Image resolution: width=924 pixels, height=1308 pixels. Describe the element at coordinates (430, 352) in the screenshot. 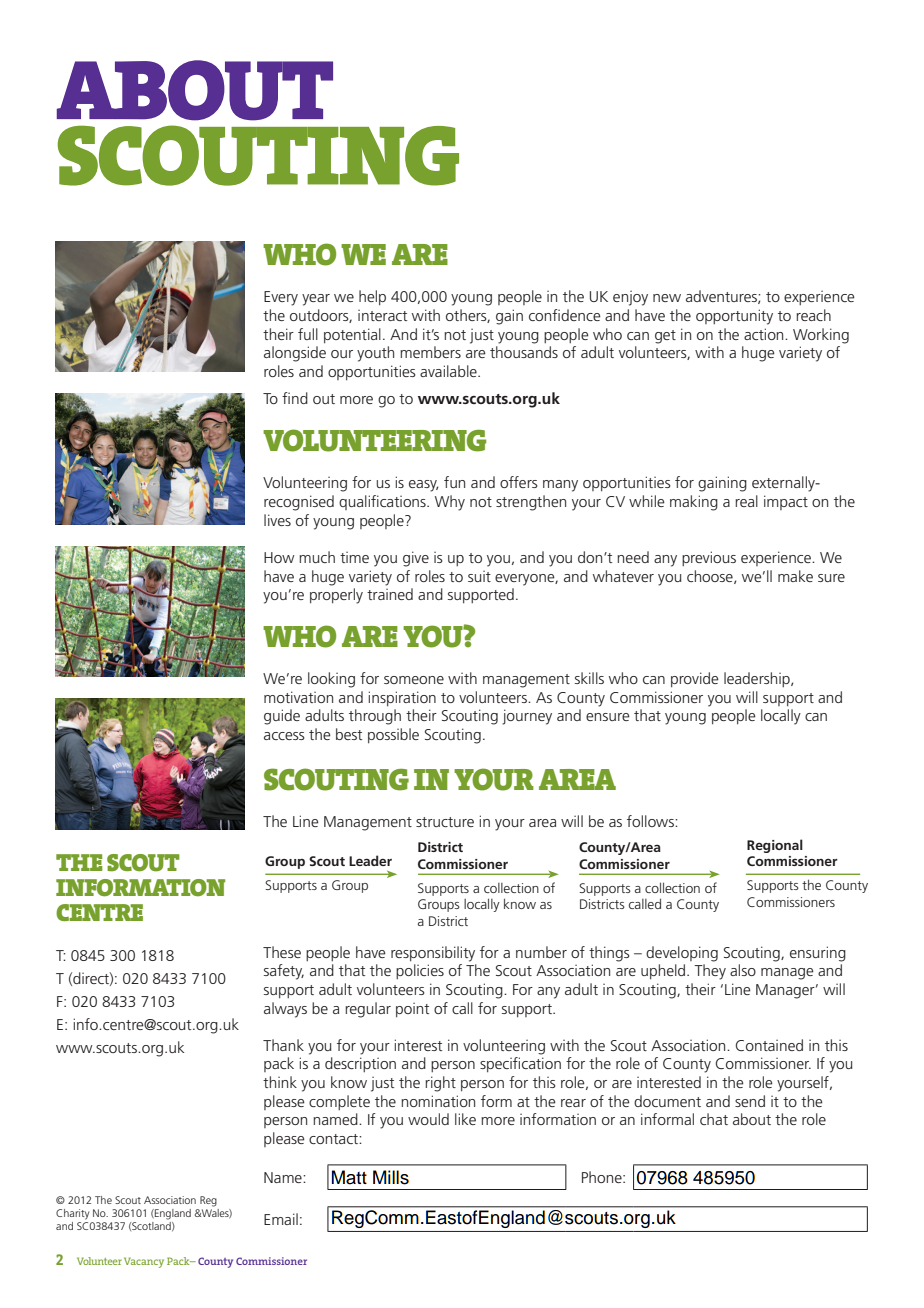

I see `members` at that location.
